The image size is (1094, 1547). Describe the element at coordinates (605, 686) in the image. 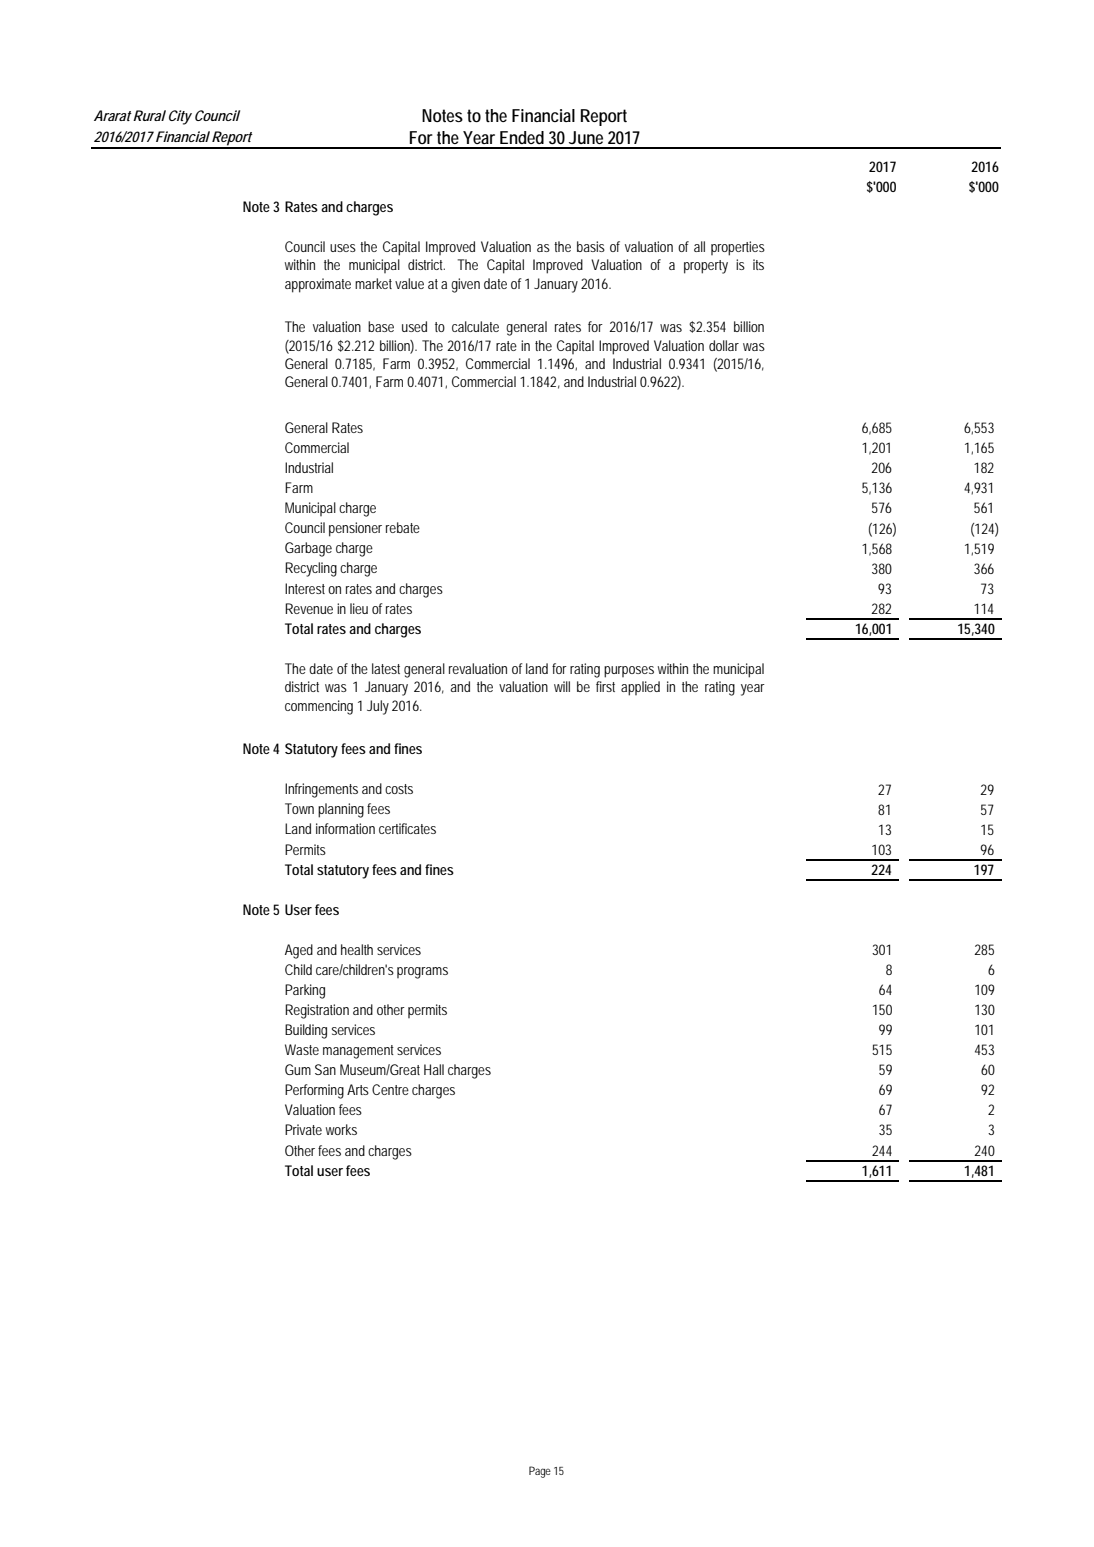

I see `first` at that location.
